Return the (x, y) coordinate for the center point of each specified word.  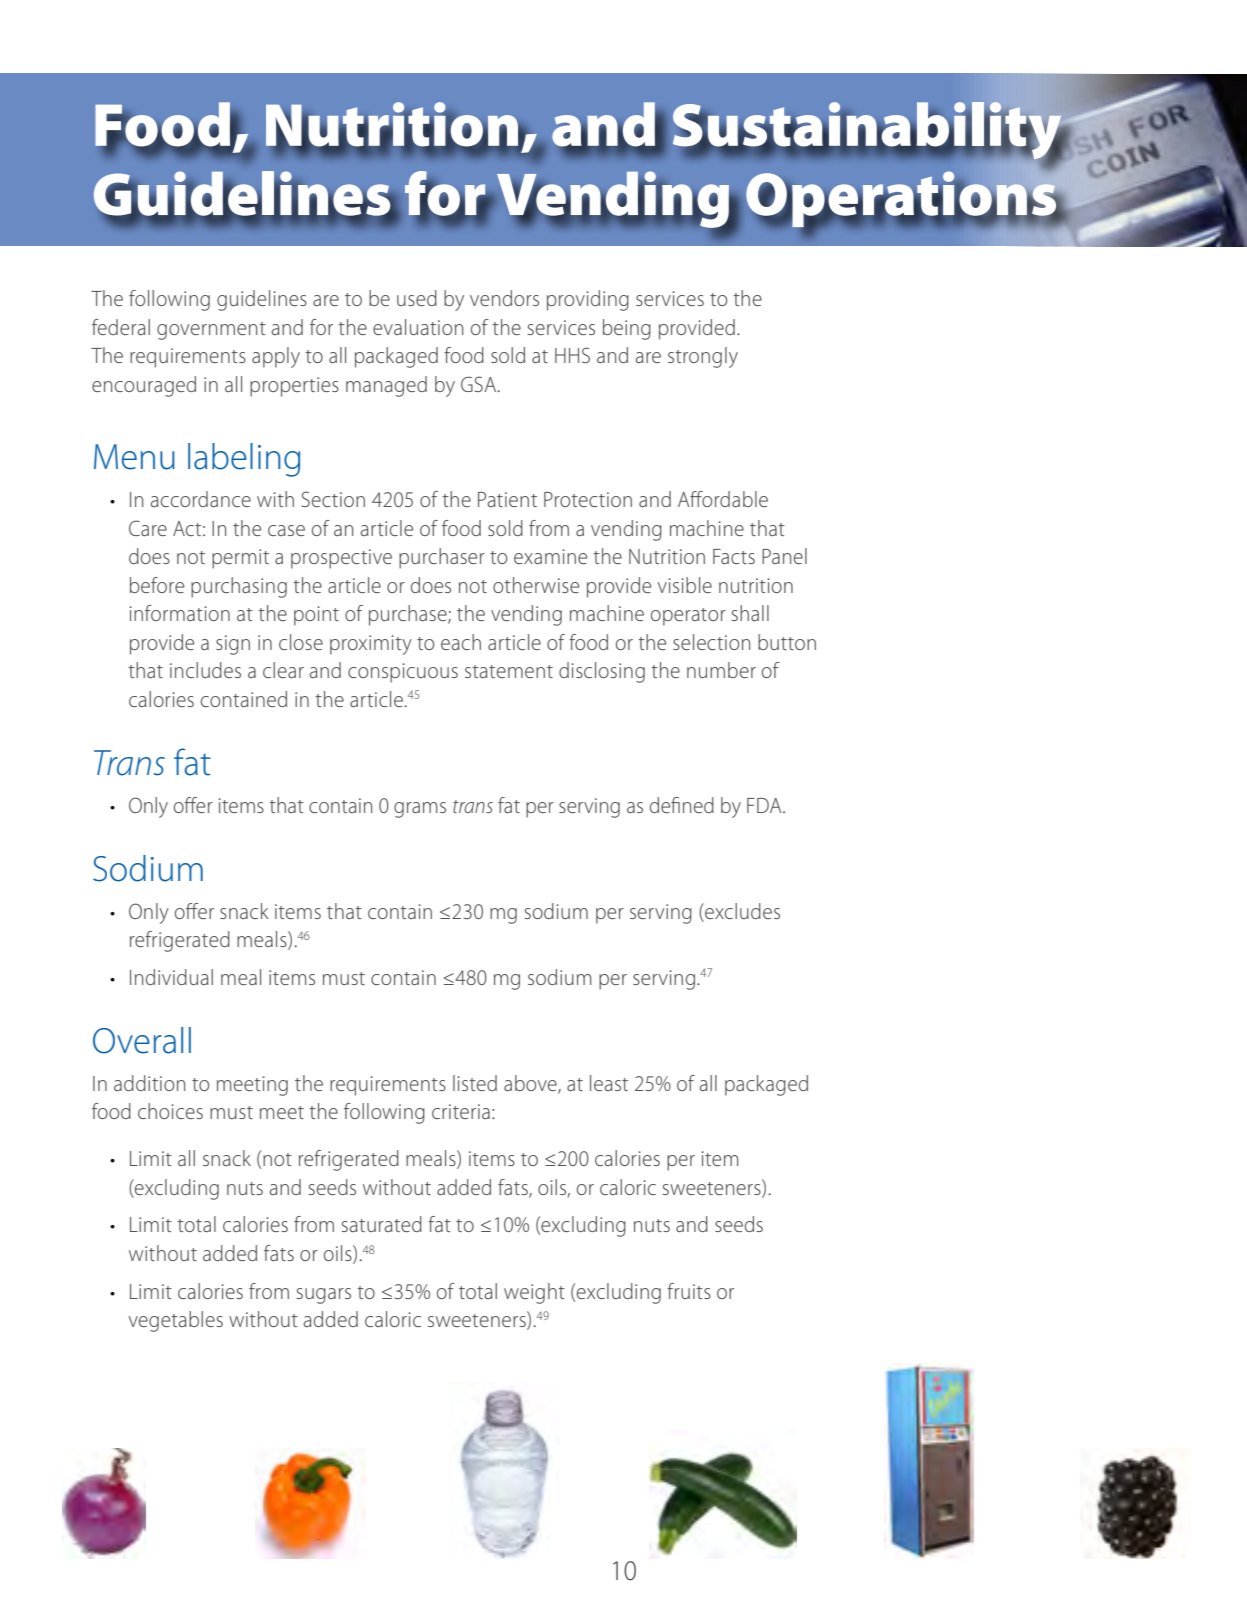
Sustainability (868, 132)
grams (420, 810)
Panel (784, 556)
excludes (741, 911)
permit (240, 559)
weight (534, 1293)
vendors (504, 298)
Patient (507, 499)
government (211, 331)
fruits (689, 1291)
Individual (171, 977)
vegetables (176, 1321)
